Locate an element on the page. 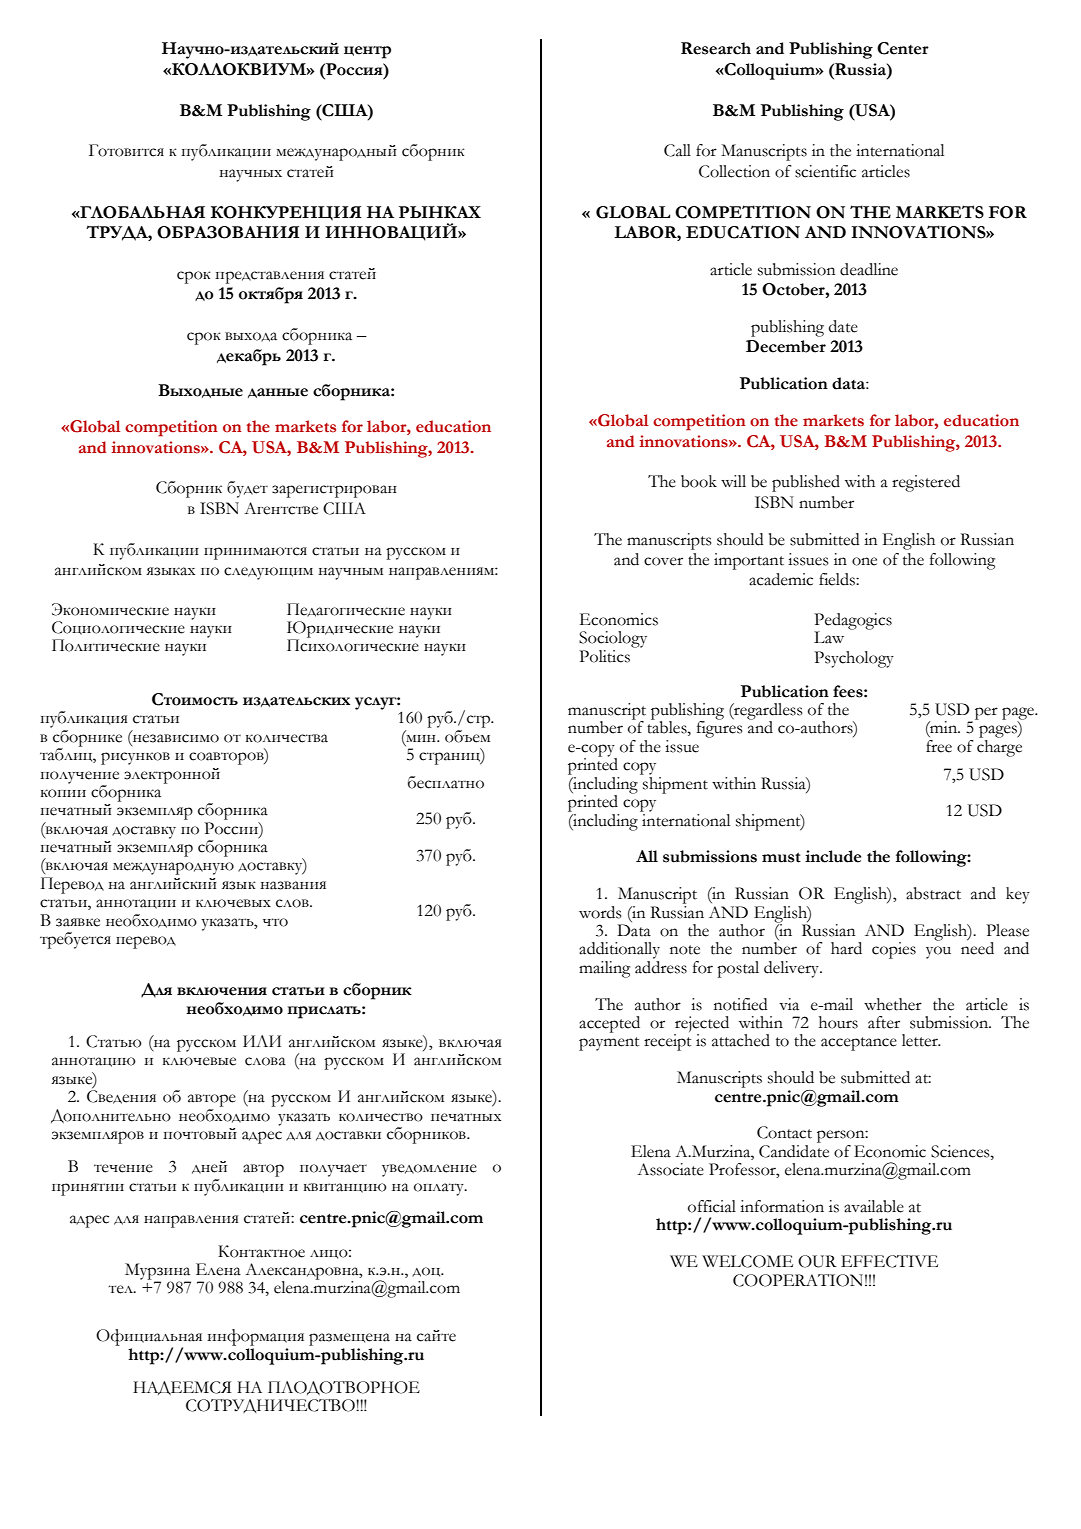 The height and width of the image is (1529, 1081). Sociology is located at coordinates (613, 639).
